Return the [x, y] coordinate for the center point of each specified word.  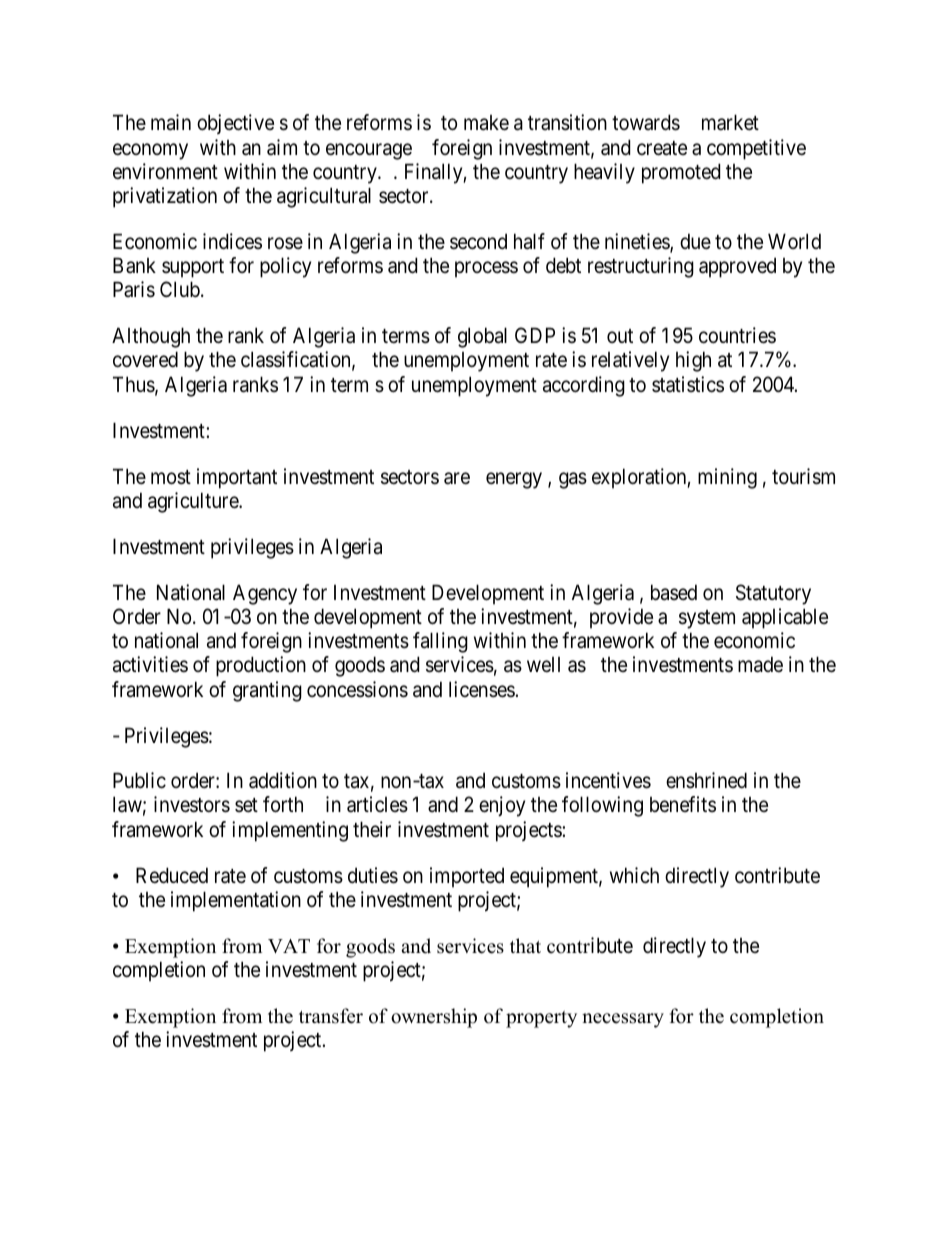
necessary [623, 1020]
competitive [756, 149]
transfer [331, 1016]
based [674, 592]
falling [440, 642]
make [486, 123]
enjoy [502, 806]
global [482, 337]
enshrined [706, 780]
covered [145, 359]
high [693, 361]
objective [235, 124]
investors [192, 804]
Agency [265, 594]
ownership [434, 1018]
